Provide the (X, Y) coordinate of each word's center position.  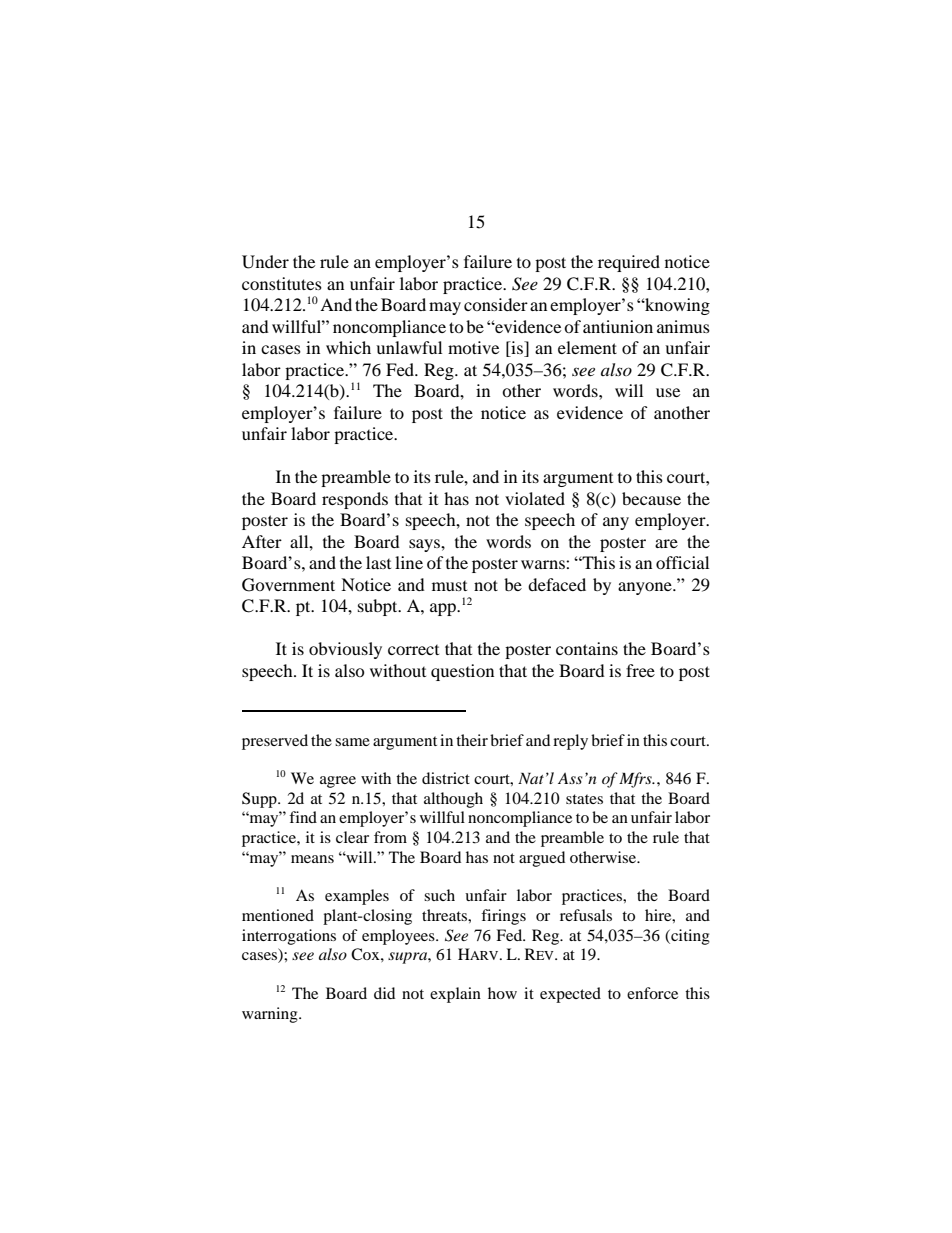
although (453, 800)
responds (355, 500)
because (651, 498)
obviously (345, 650)
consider (496, 304)
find (303, 817)
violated (535, 498)
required (629, 263)
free (640, 670)
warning (271, 1015)
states (584, 799)
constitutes (282, 283)
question (462, 672)
